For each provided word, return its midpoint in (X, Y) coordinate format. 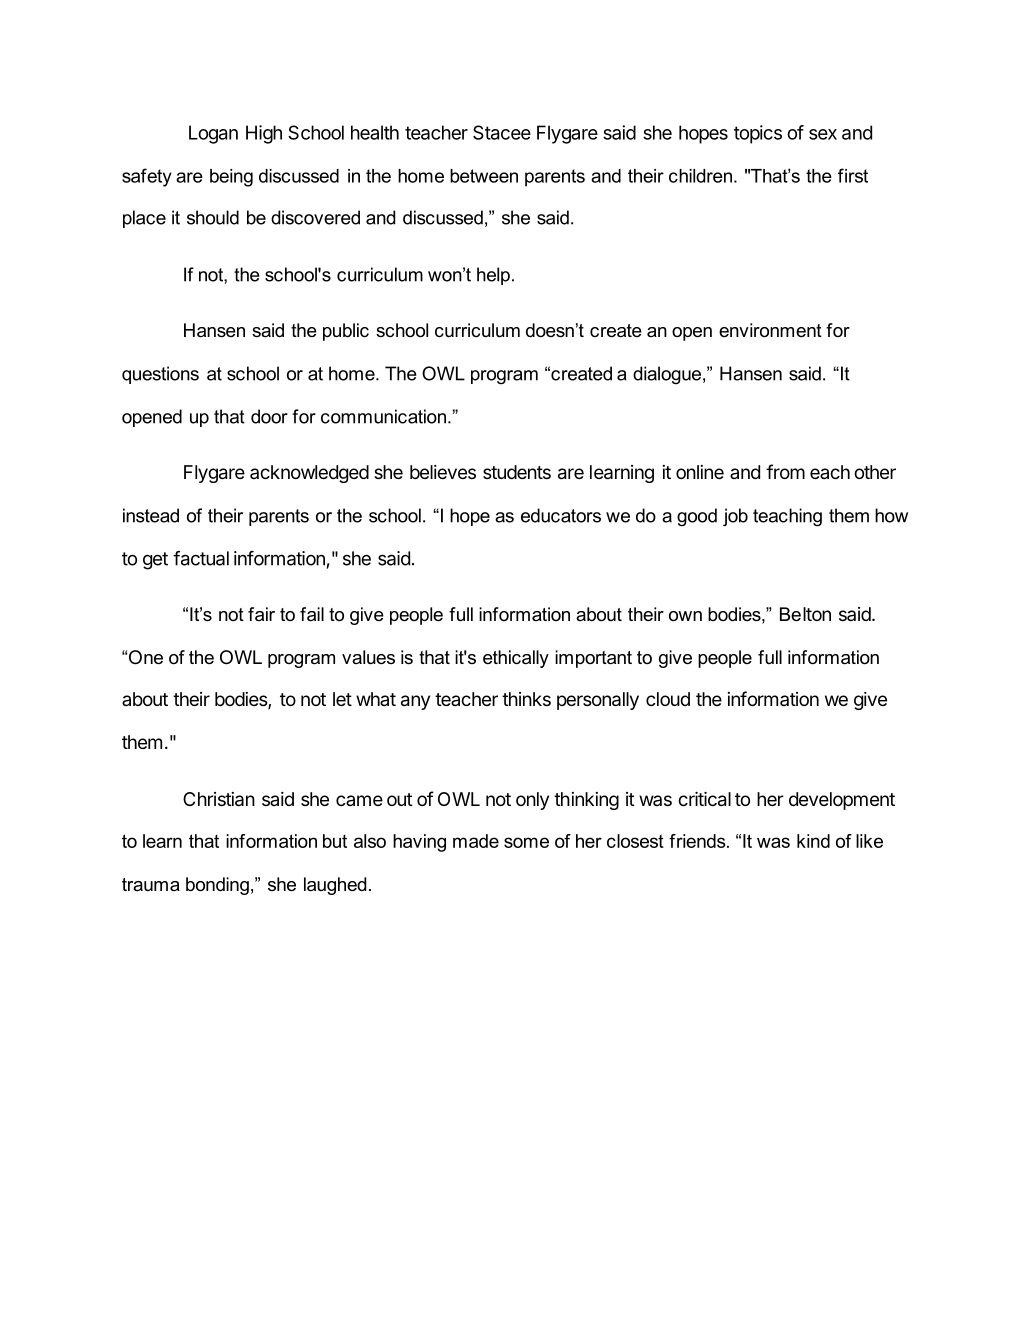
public (346, 332)
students (517, 472)
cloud (668, 699)
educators (561, 515)
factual (201, 558)
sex (823, 134)
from (785, 471)
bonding (217, 886)
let (342, 699)
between (484, 176)
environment (770, 330)
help (493, 276)
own (685, 616)
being (231, 178)
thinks (526, 699)
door (269, 416)
